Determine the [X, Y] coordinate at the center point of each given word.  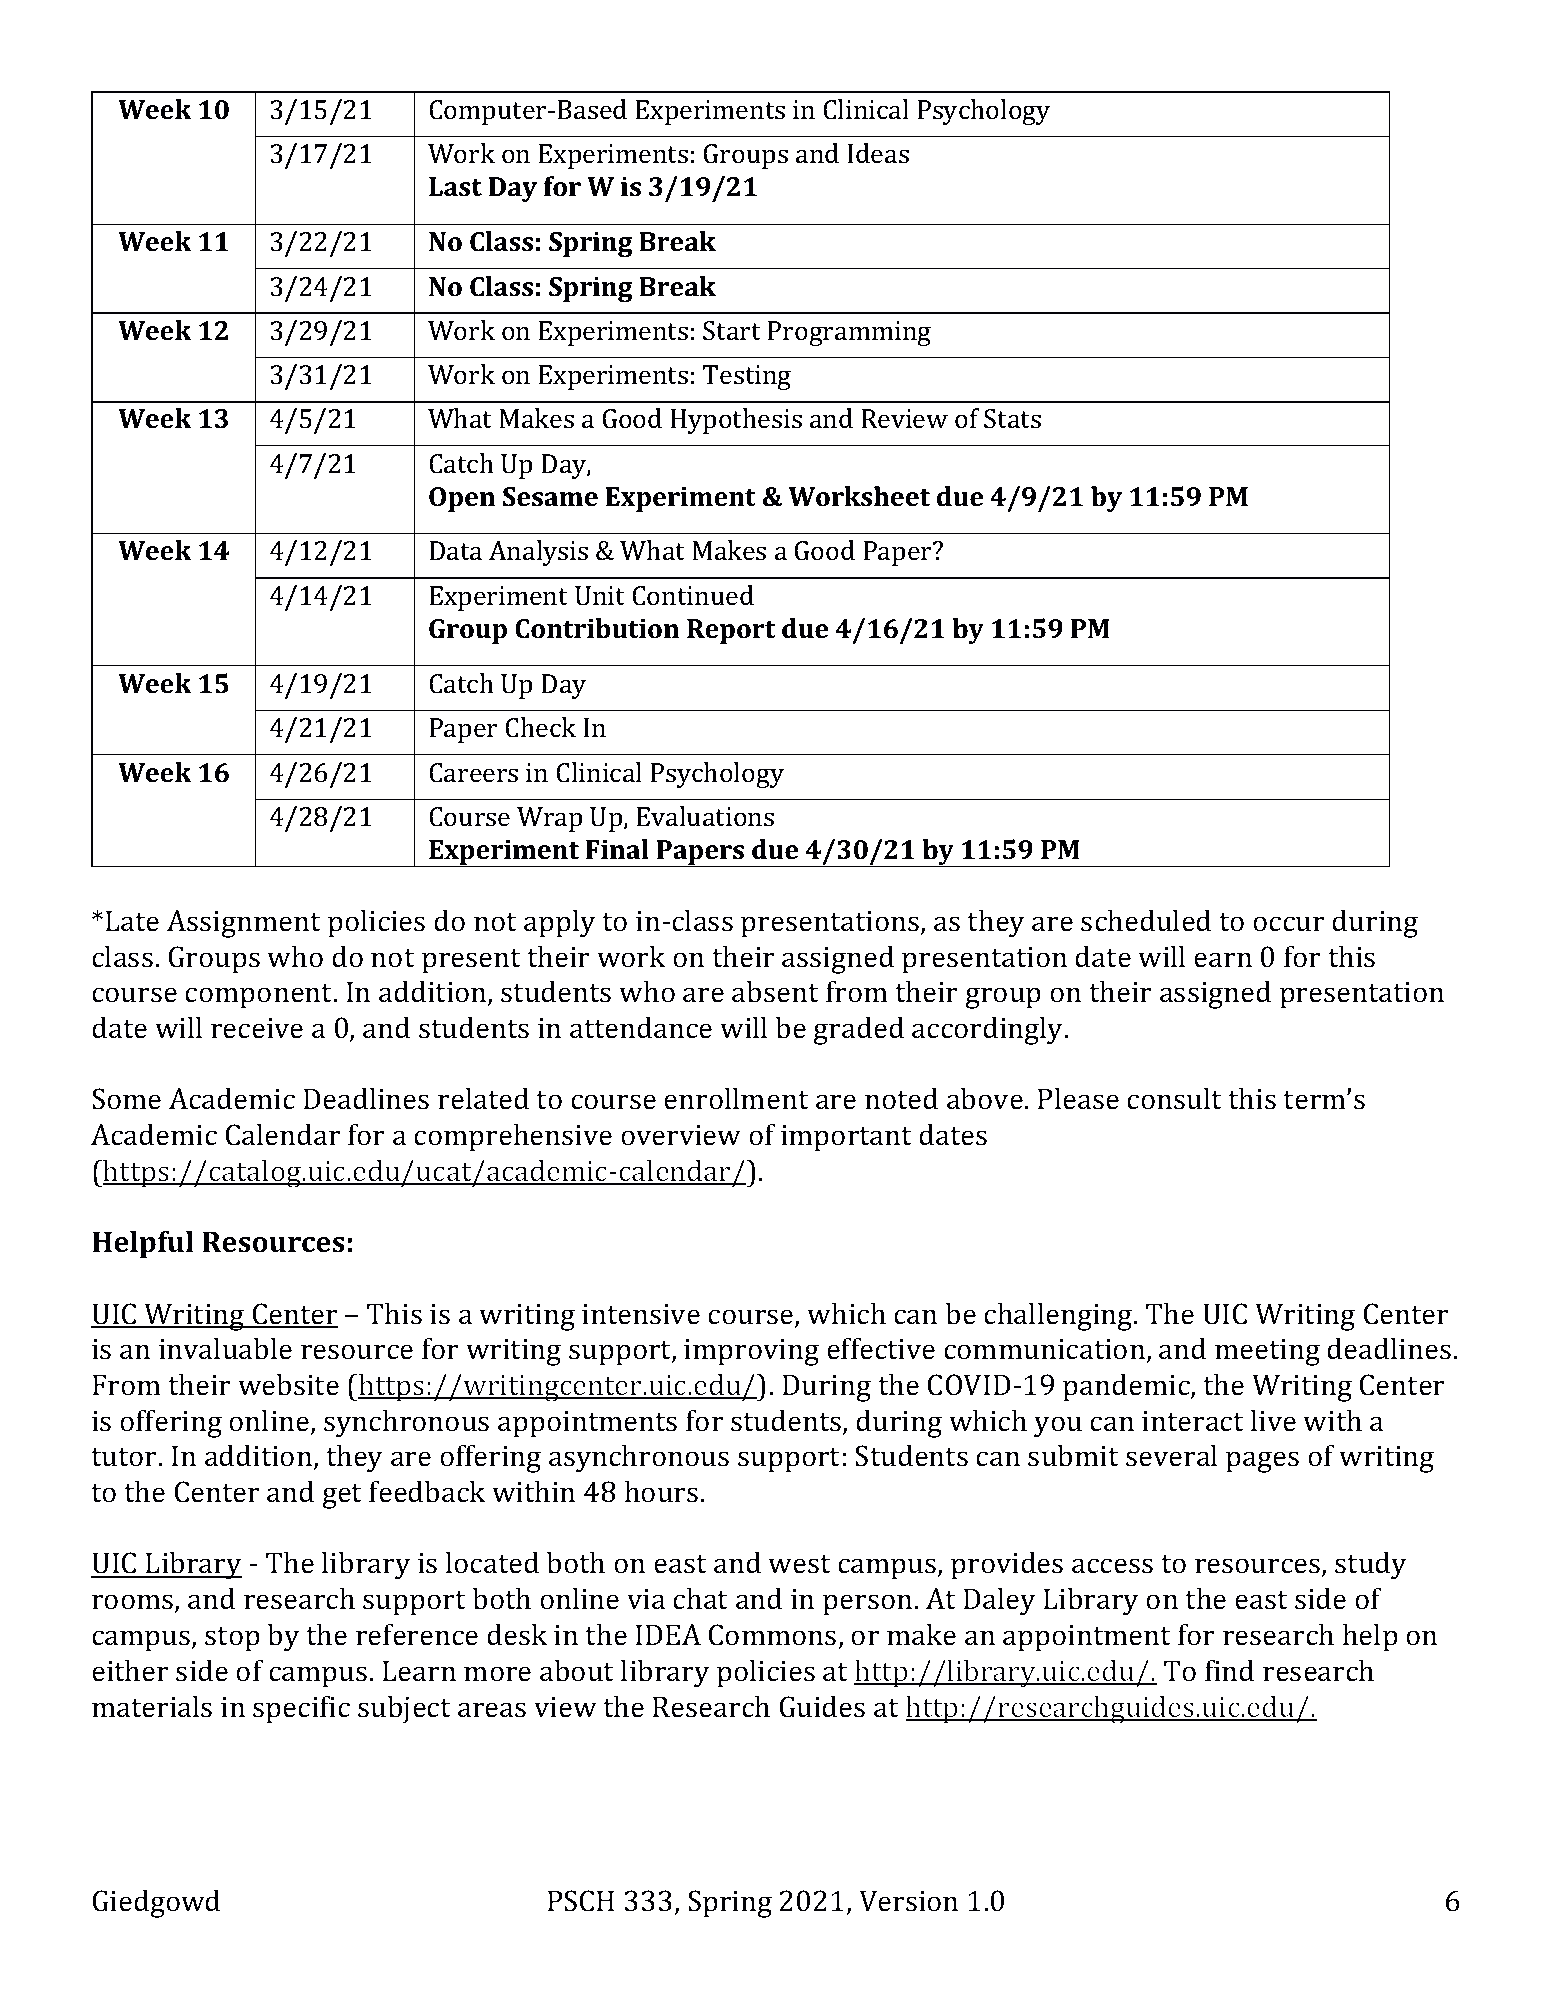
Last [455, 186]
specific [301, 1709]
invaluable [225, 1348]
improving [751, 1352]
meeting [1267, 1352]
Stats [1012, 418]
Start [732, 330]
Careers [473, 772]
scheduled [1146, 920]
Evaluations [705, 816]
